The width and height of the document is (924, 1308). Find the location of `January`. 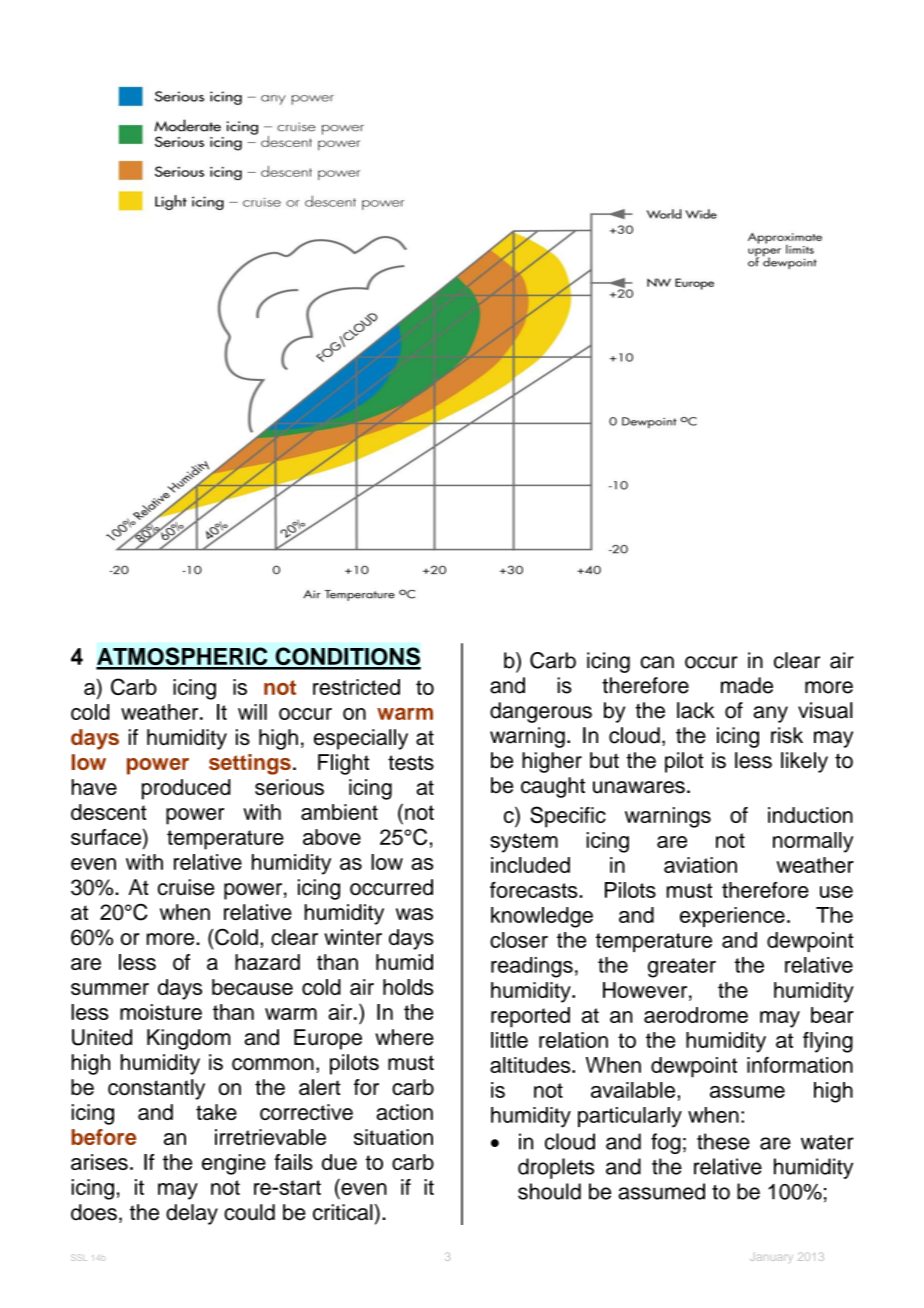

January is located at coordinates (771, 1258).
